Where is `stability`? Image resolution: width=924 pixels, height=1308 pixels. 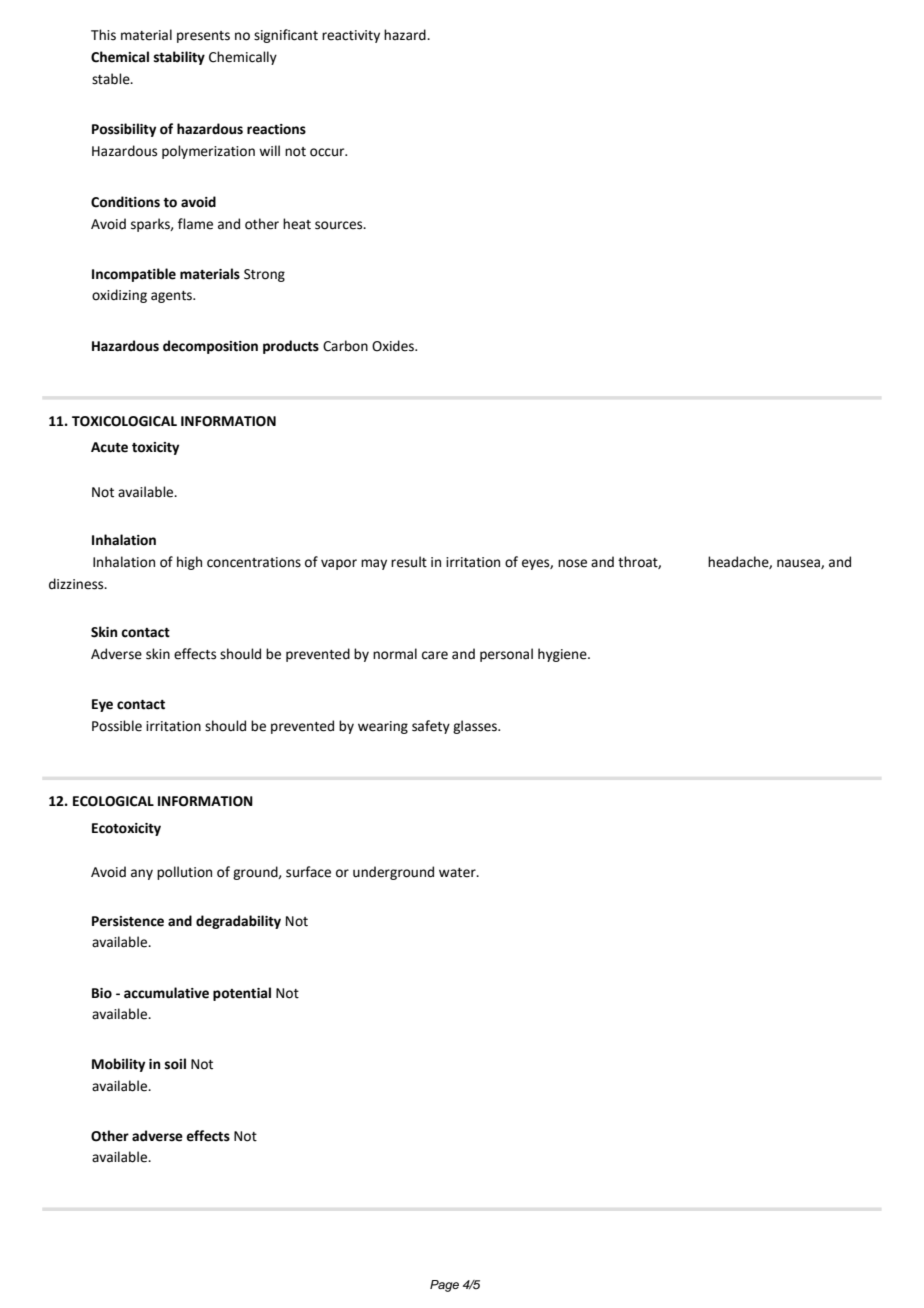 stability is located at coordinates (179, 58).
